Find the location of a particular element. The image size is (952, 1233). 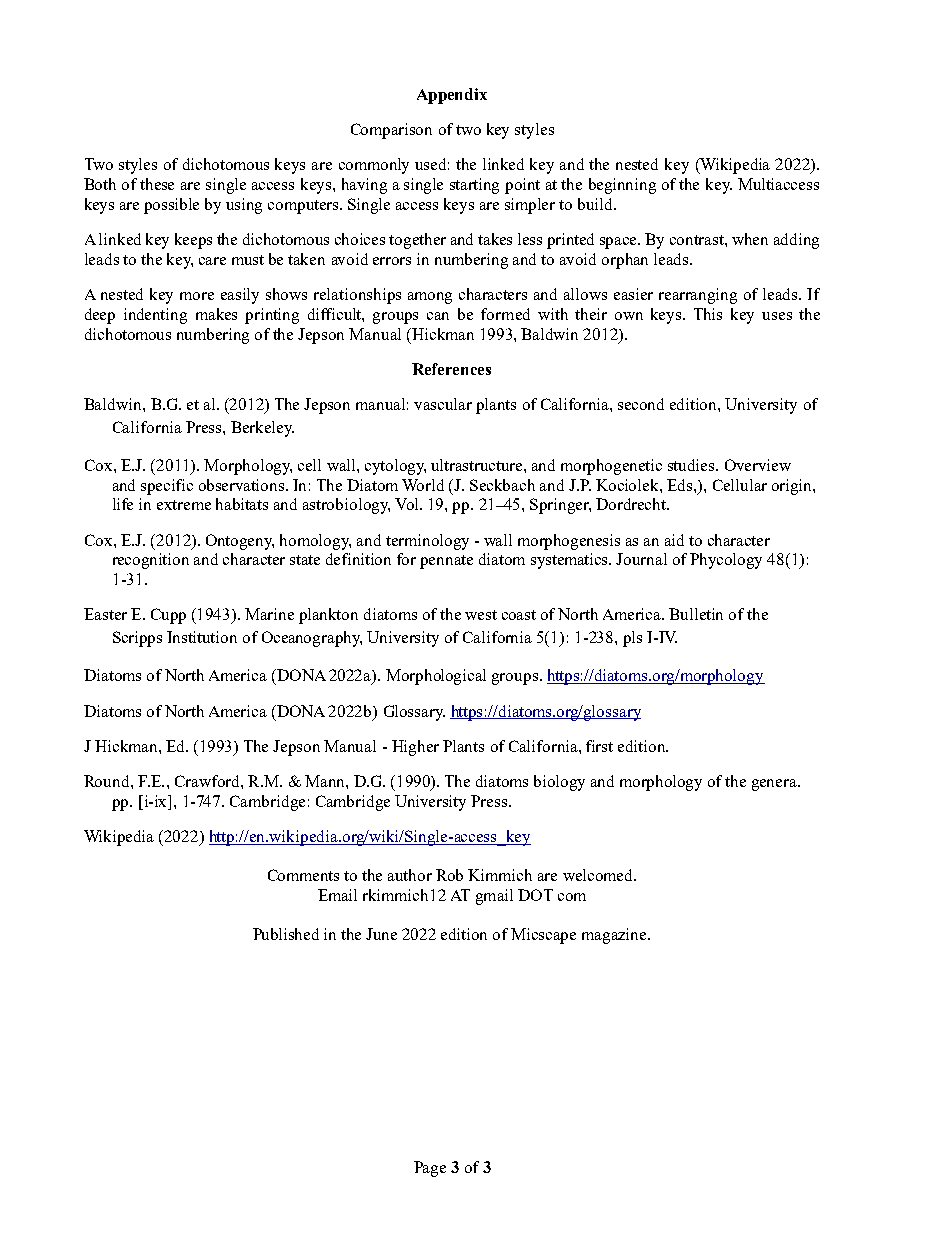

Page is located at coordinates (430, 1169).
